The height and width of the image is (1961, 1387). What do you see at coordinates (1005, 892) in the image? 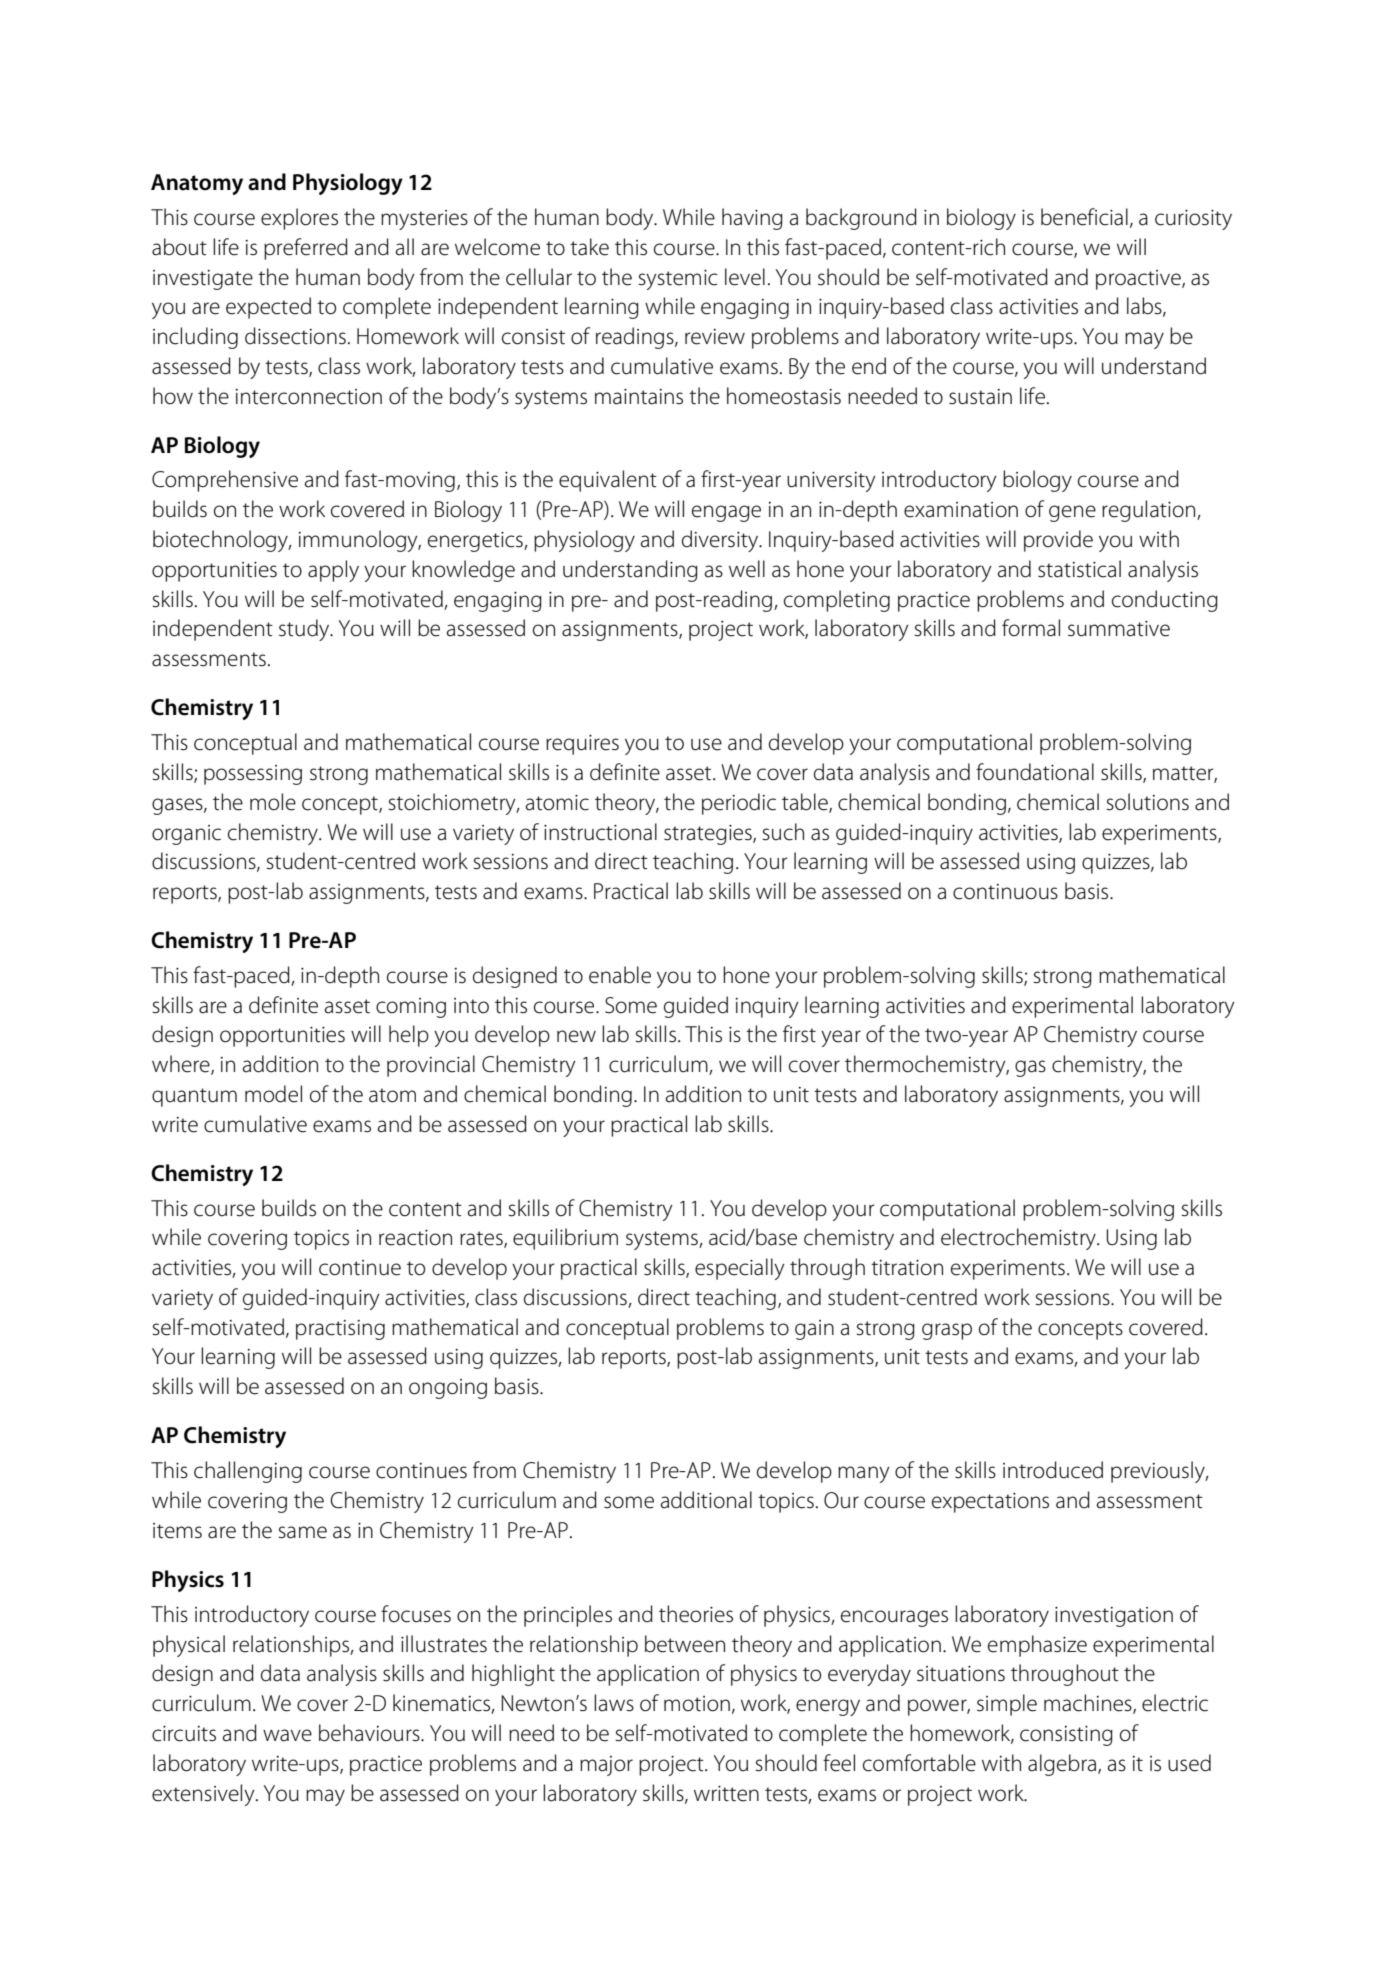
I see `continuous` at bounding box center [1005, 892].
